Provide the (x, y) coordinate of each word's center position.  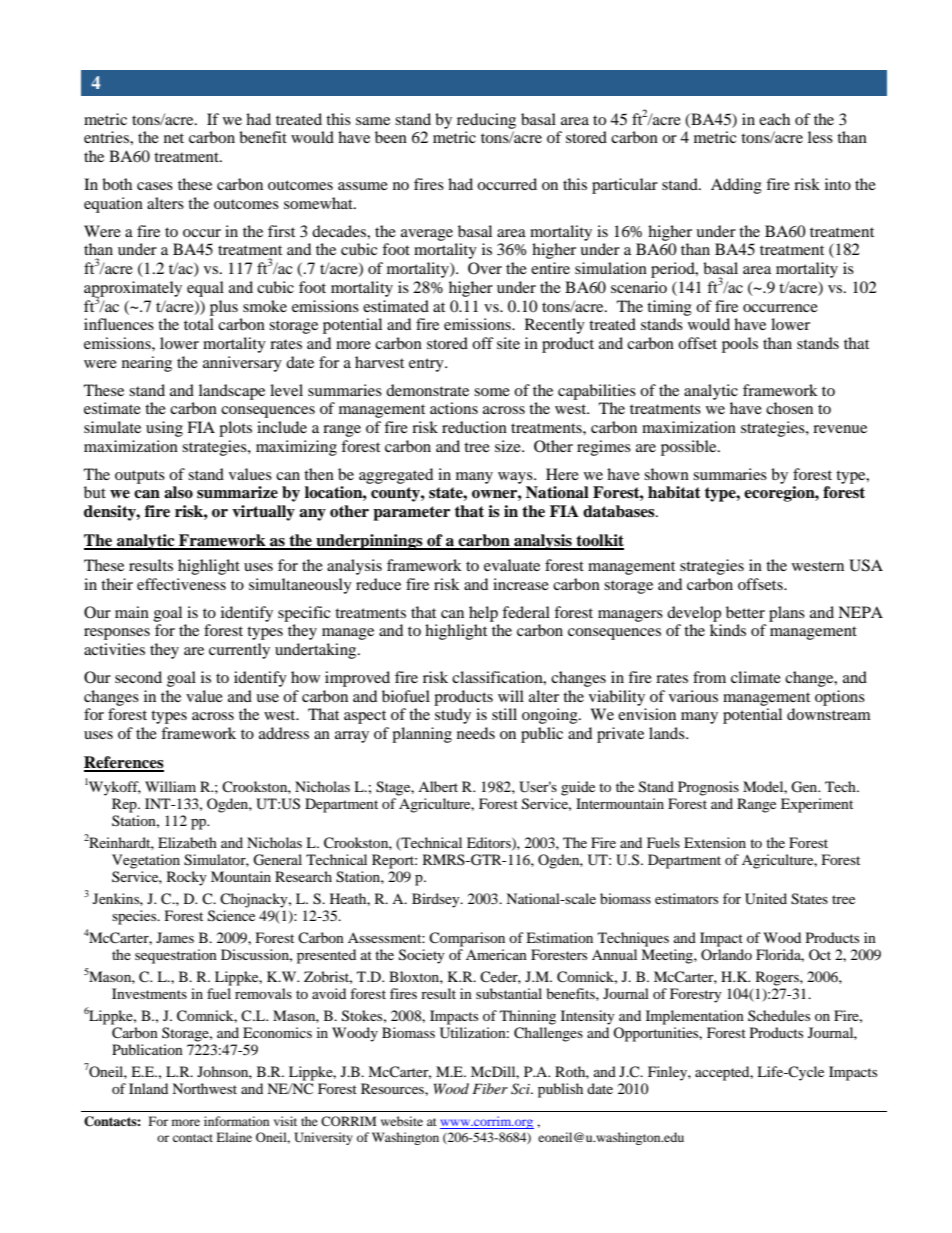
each (774, 119)
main (132, 612)
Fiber (490, 1088)
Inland (148, 1088)
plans (787, 614)
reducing (486, 121)
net (174, 138)
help (483, 614)
